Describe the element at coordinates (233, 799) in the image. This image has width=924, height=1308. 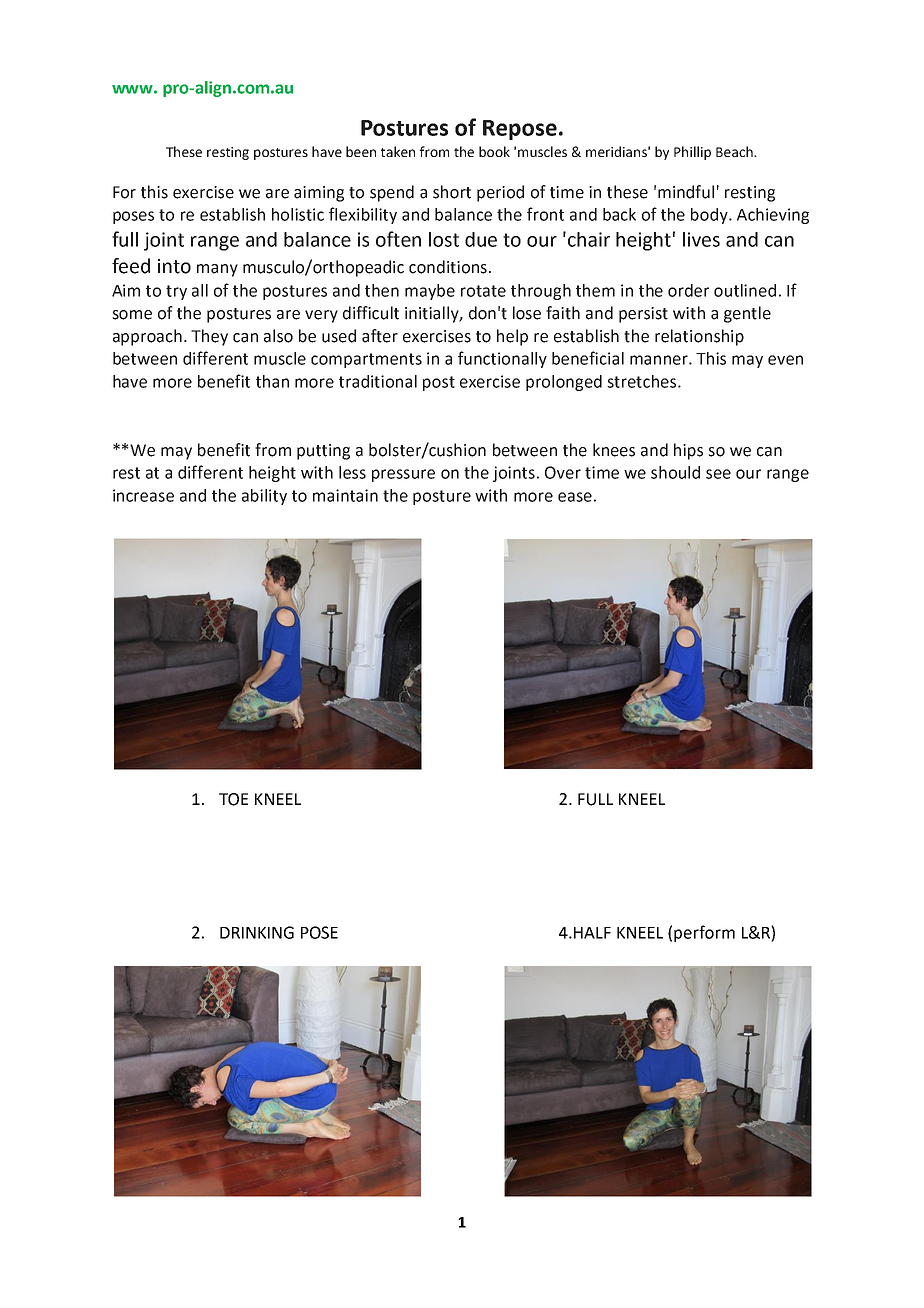
I see `TOE` at that location.
